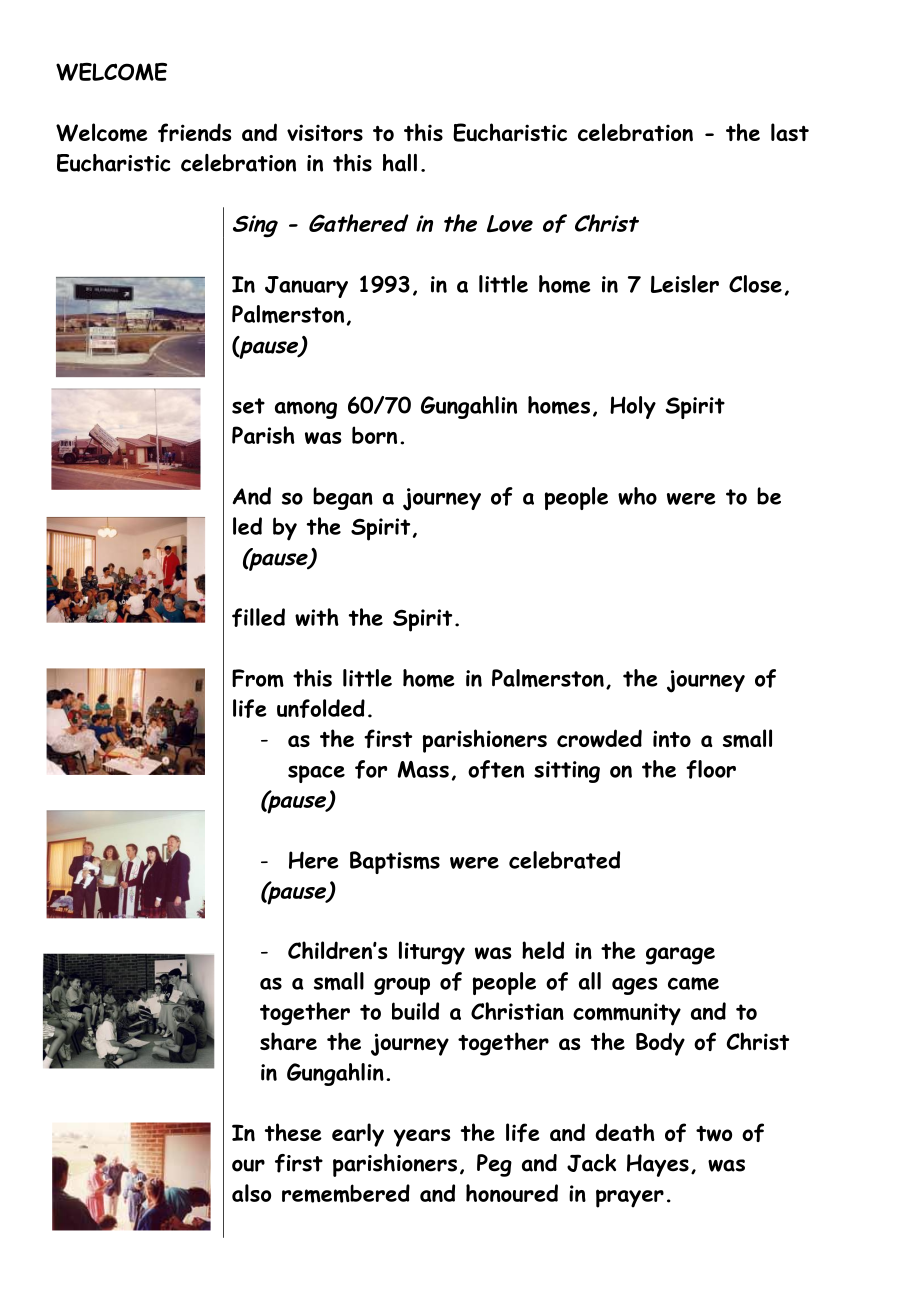  I want to click on space, so click(316, 774).
